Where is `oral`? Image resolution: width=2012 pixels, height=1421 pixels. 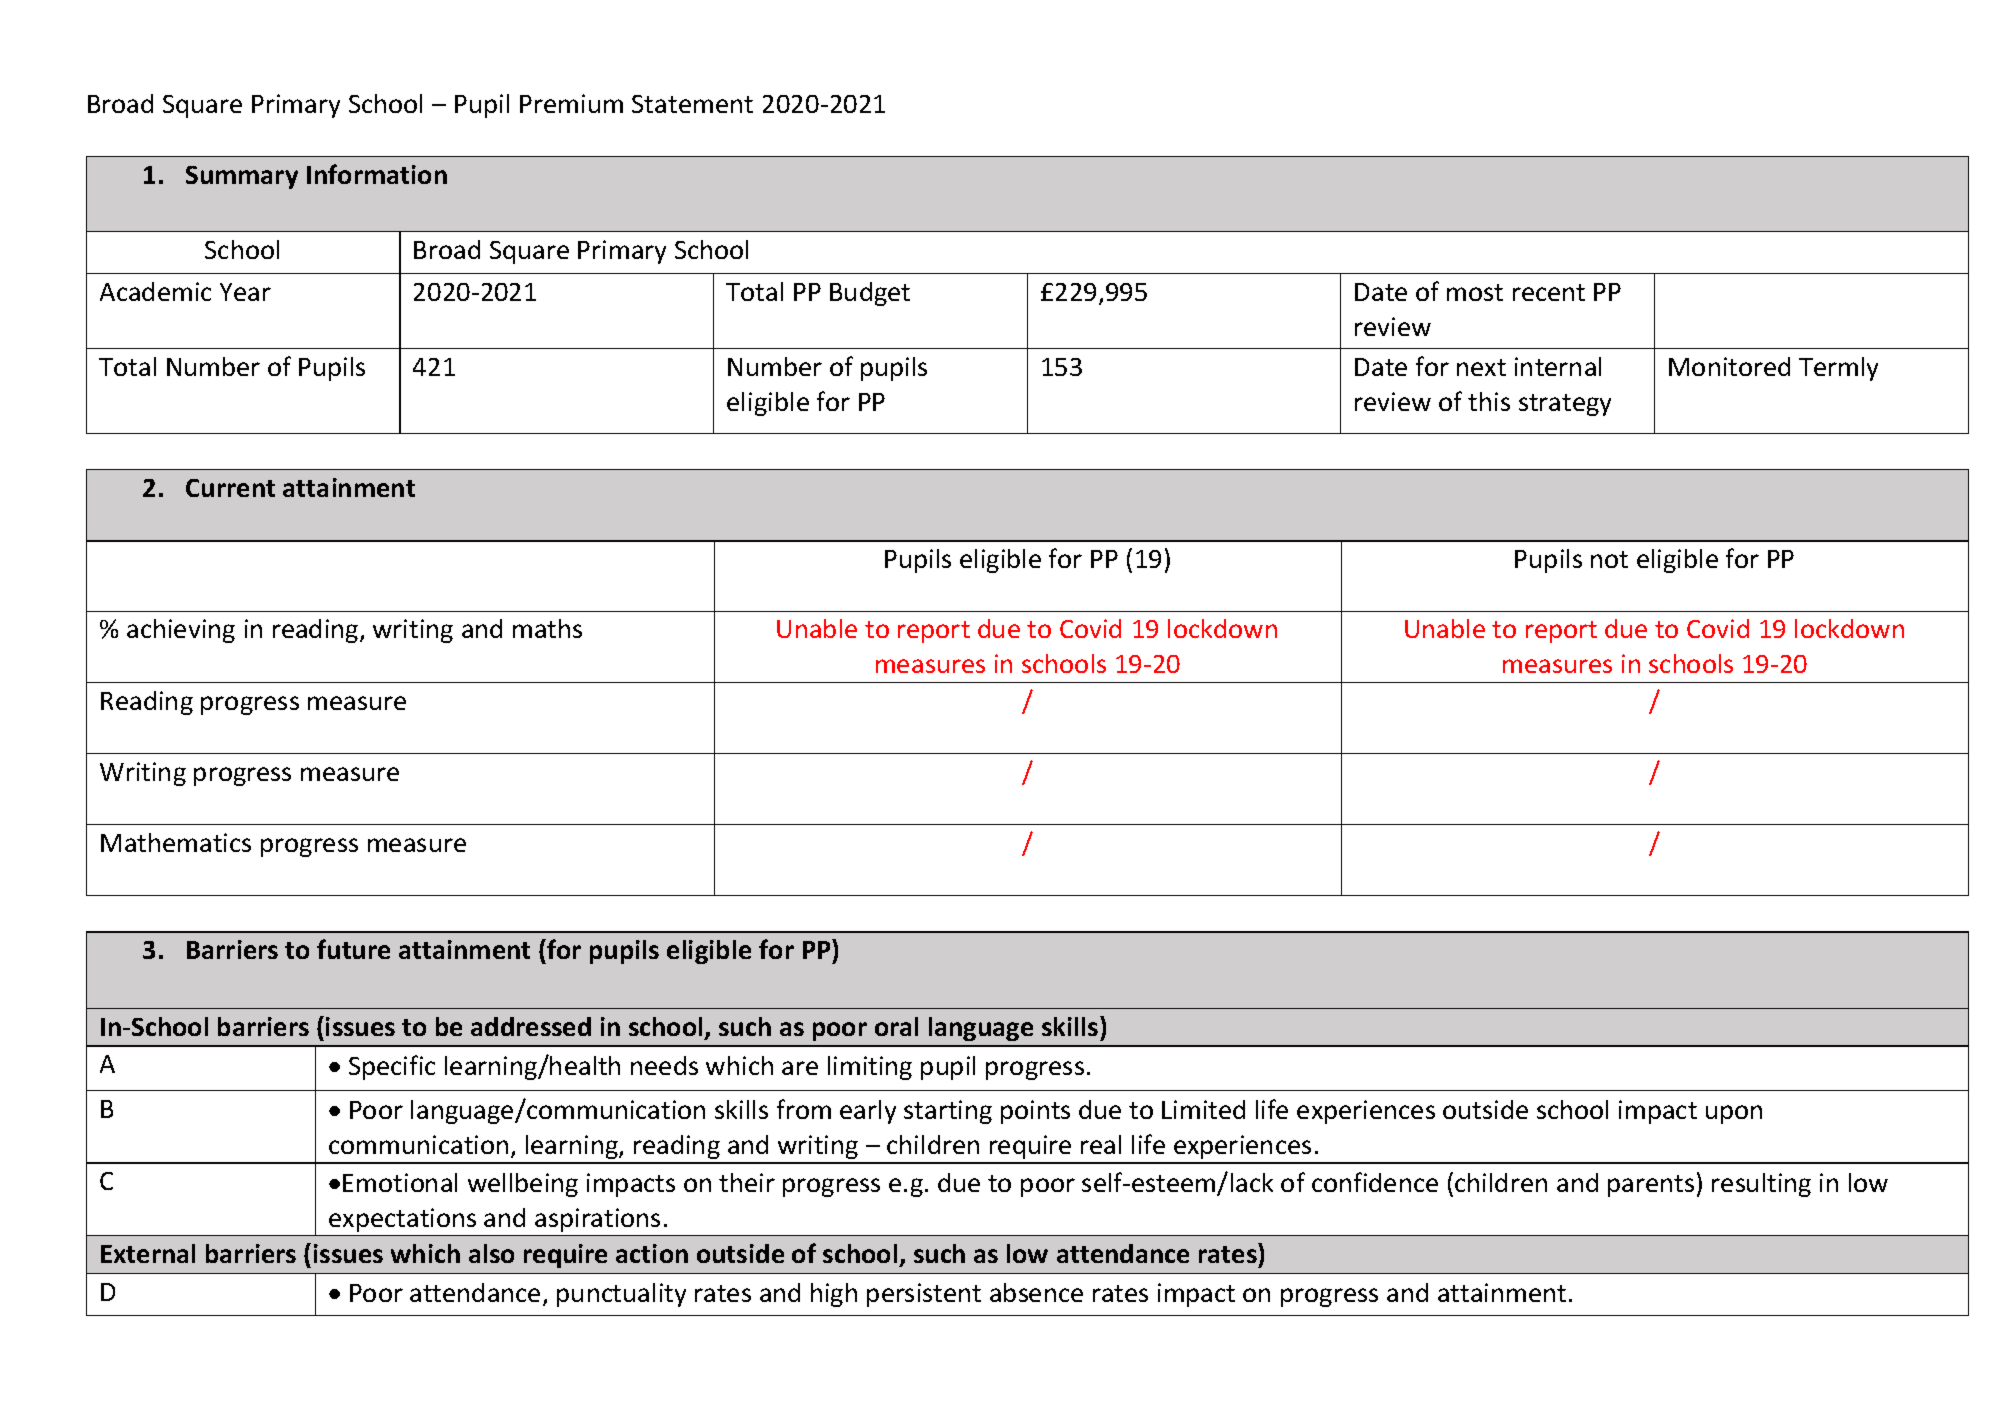
oral is located at coordinates (896, 1026).
